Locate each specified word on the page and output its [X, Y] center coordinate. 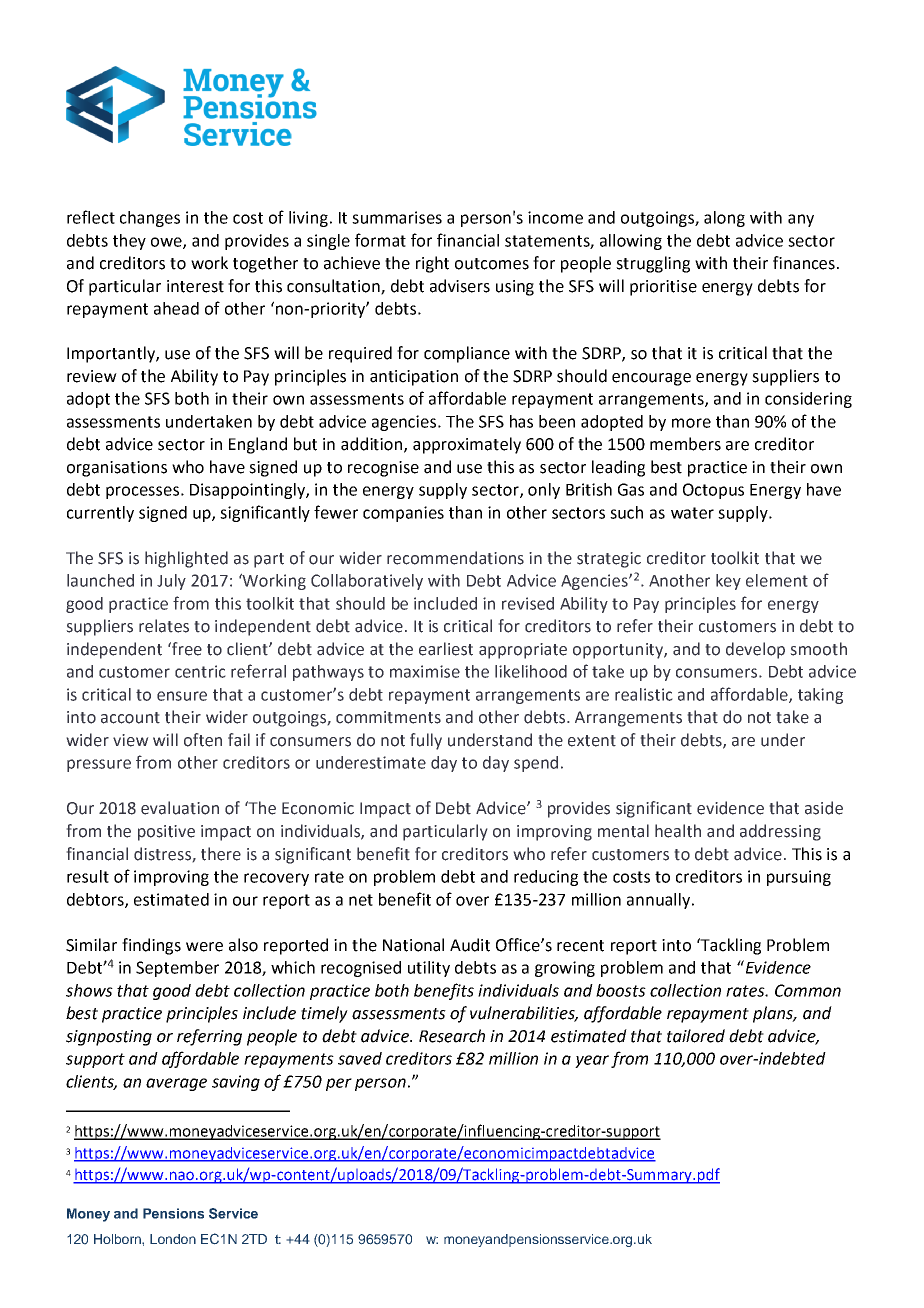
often [203, 740]
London [173, 1239]
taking [820, 696]
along [724, 219]
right [432, 264]
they [129, 242]
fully [426, 741]
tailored [696, 1036]
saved [360, 1058]
